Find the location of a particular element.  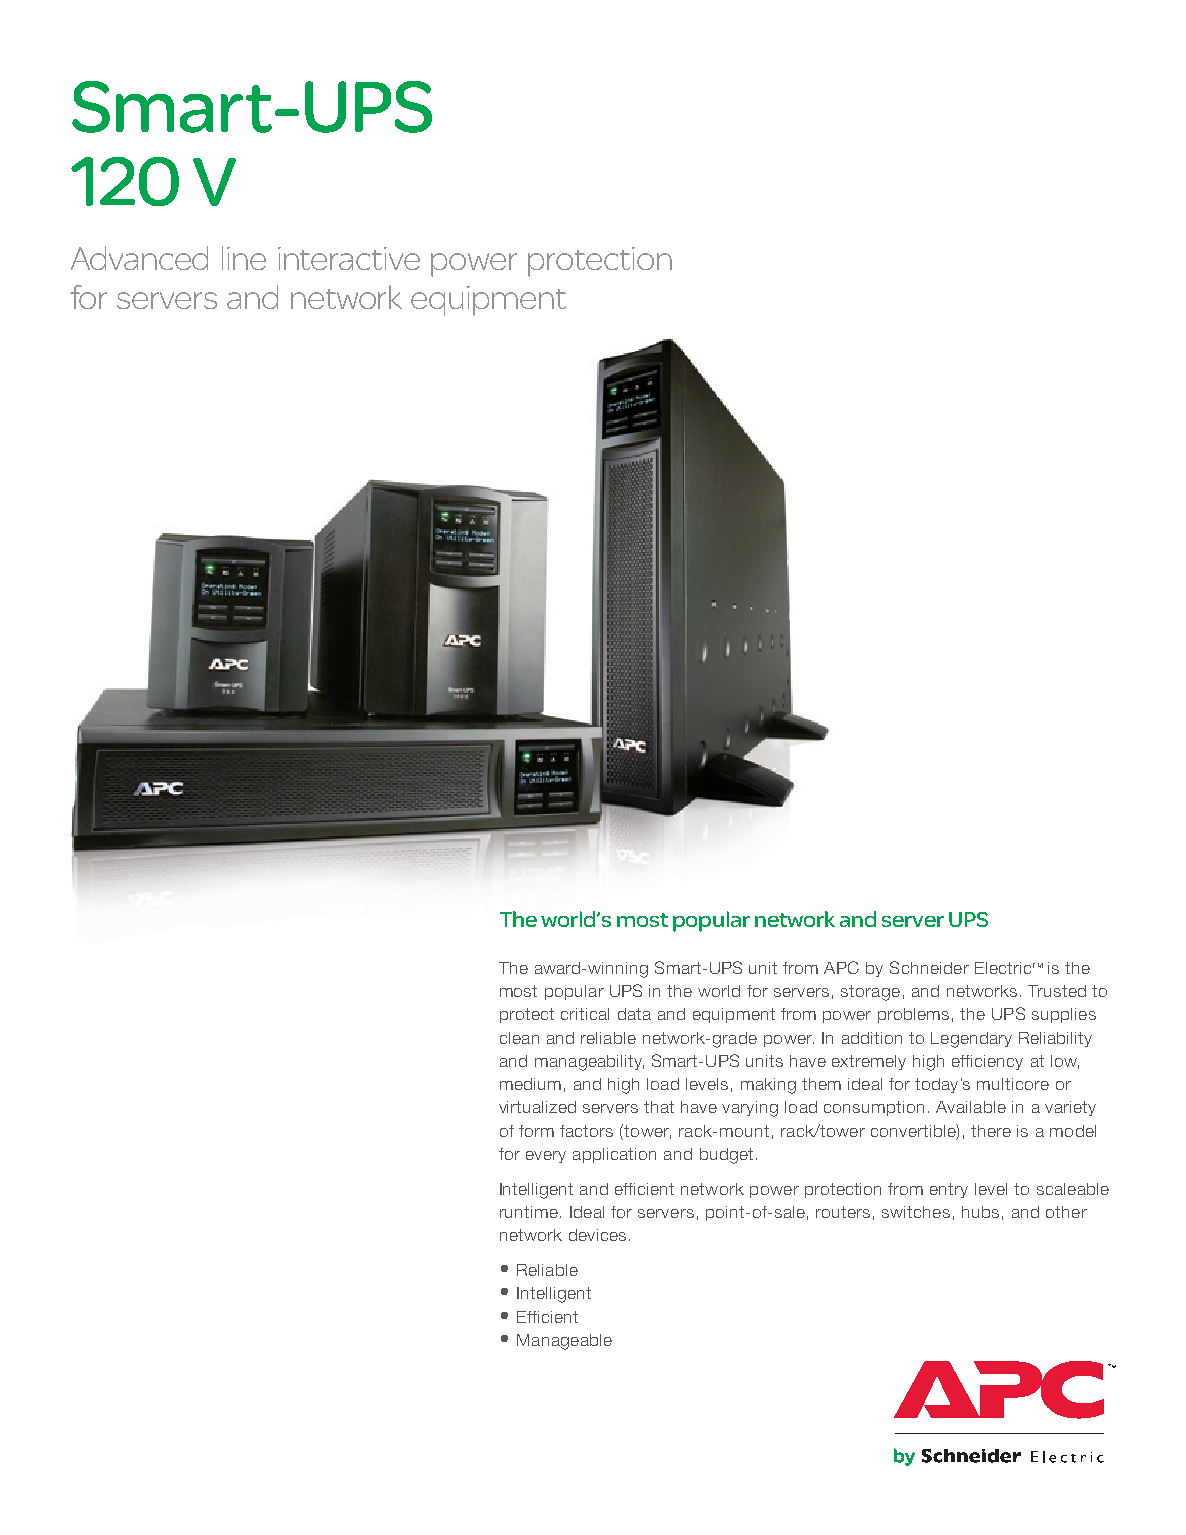

clean is located at coordinates (519, 1038).
